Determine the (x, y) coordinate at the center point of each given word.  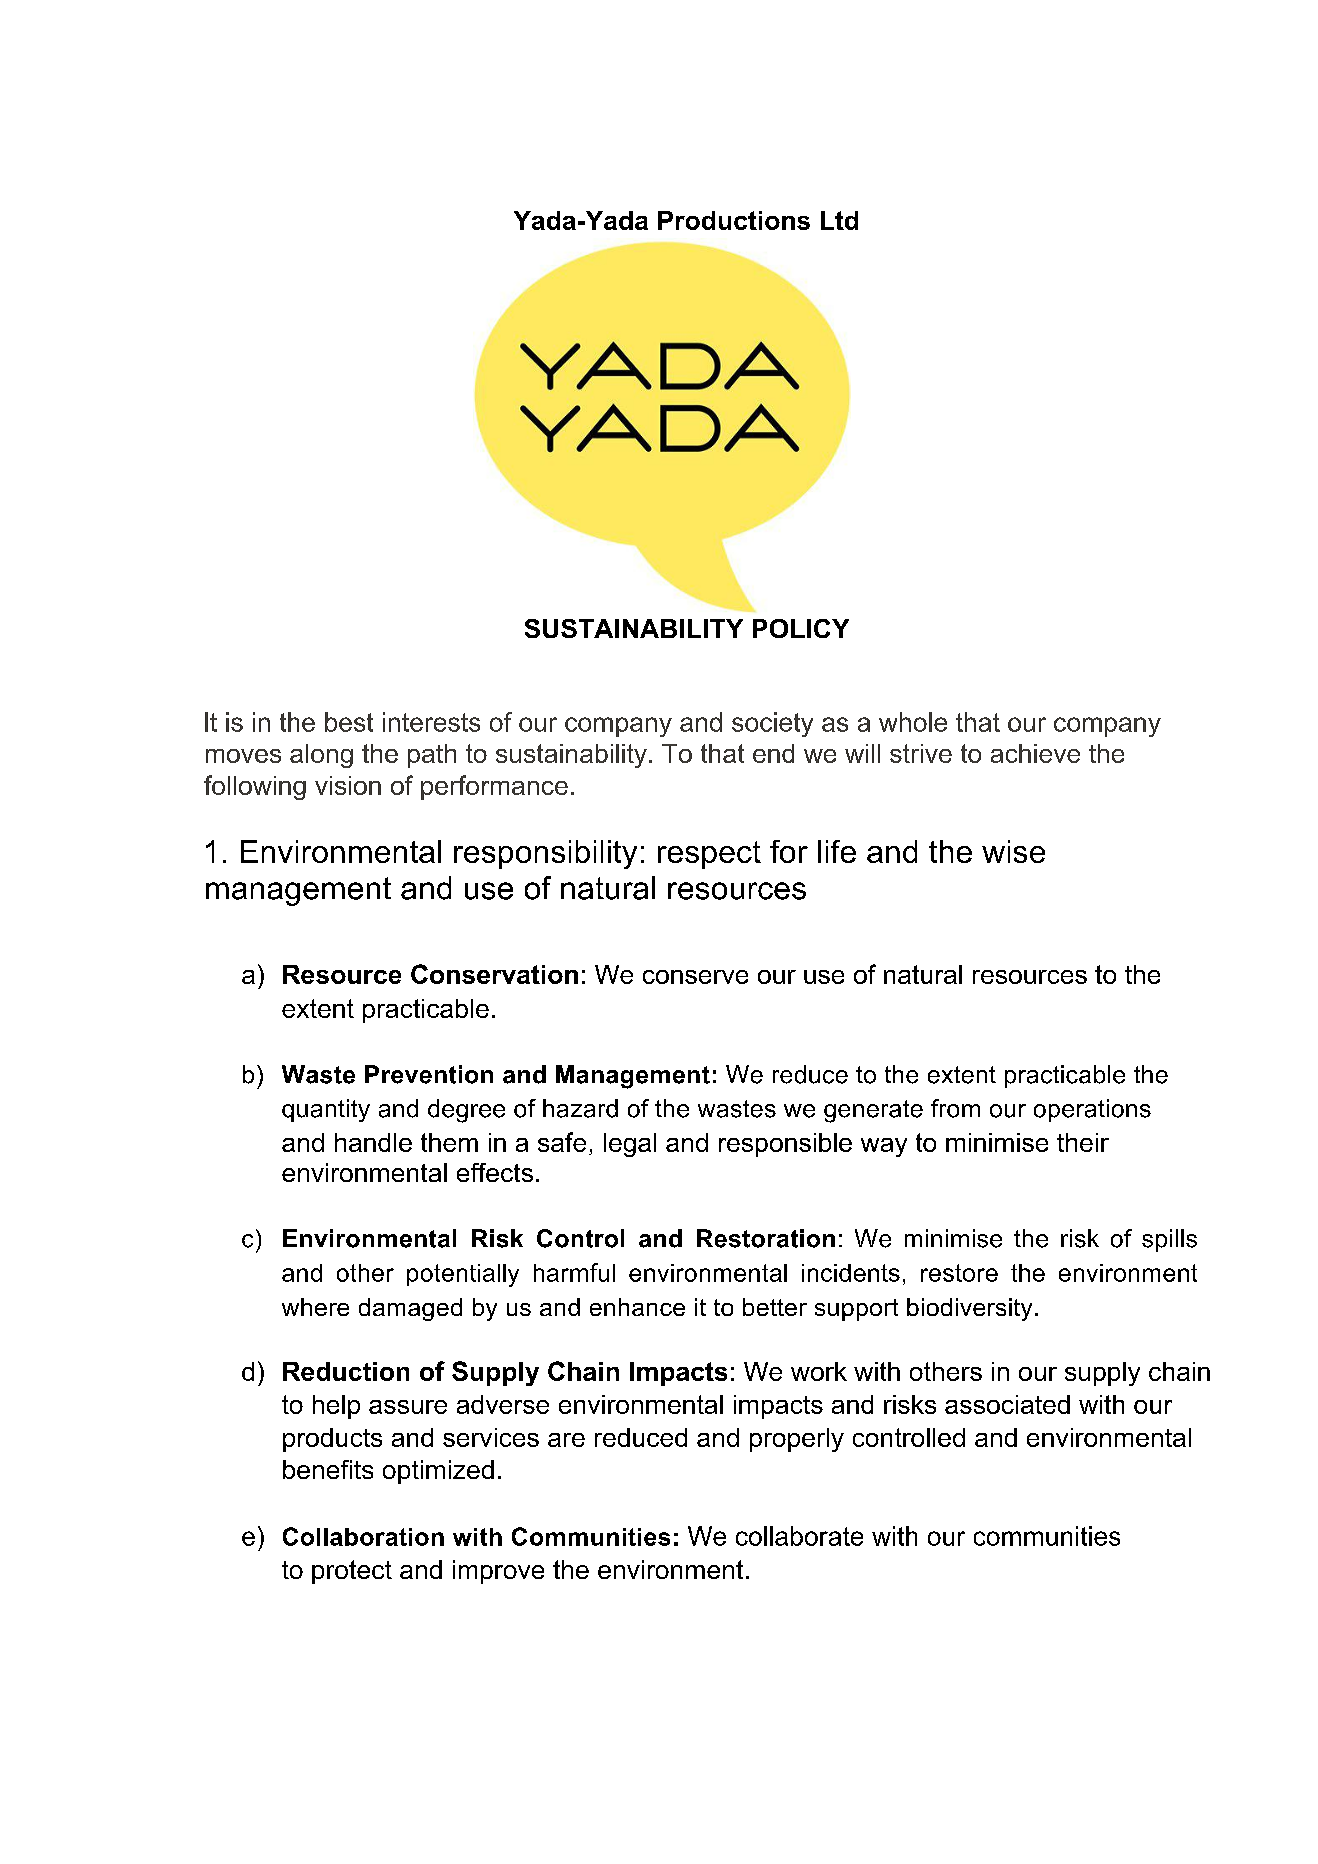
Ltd (839, 220)
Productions (734, 220)
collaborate (799, 1536)
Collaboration (363, 1536)
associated (1007, 1404)
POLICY (801, 628)
